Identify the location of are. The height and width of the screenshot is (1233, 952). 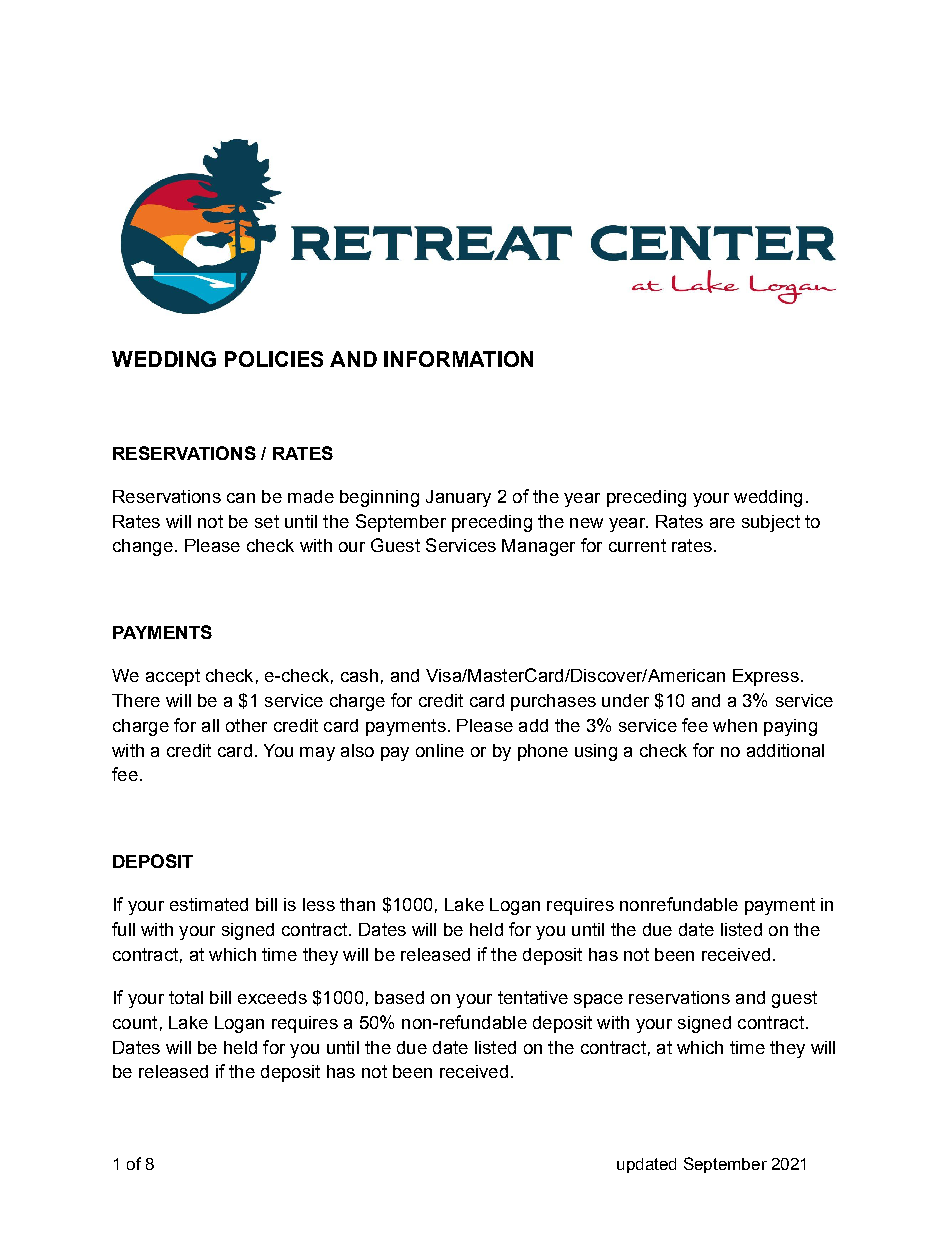
(722, 523).
